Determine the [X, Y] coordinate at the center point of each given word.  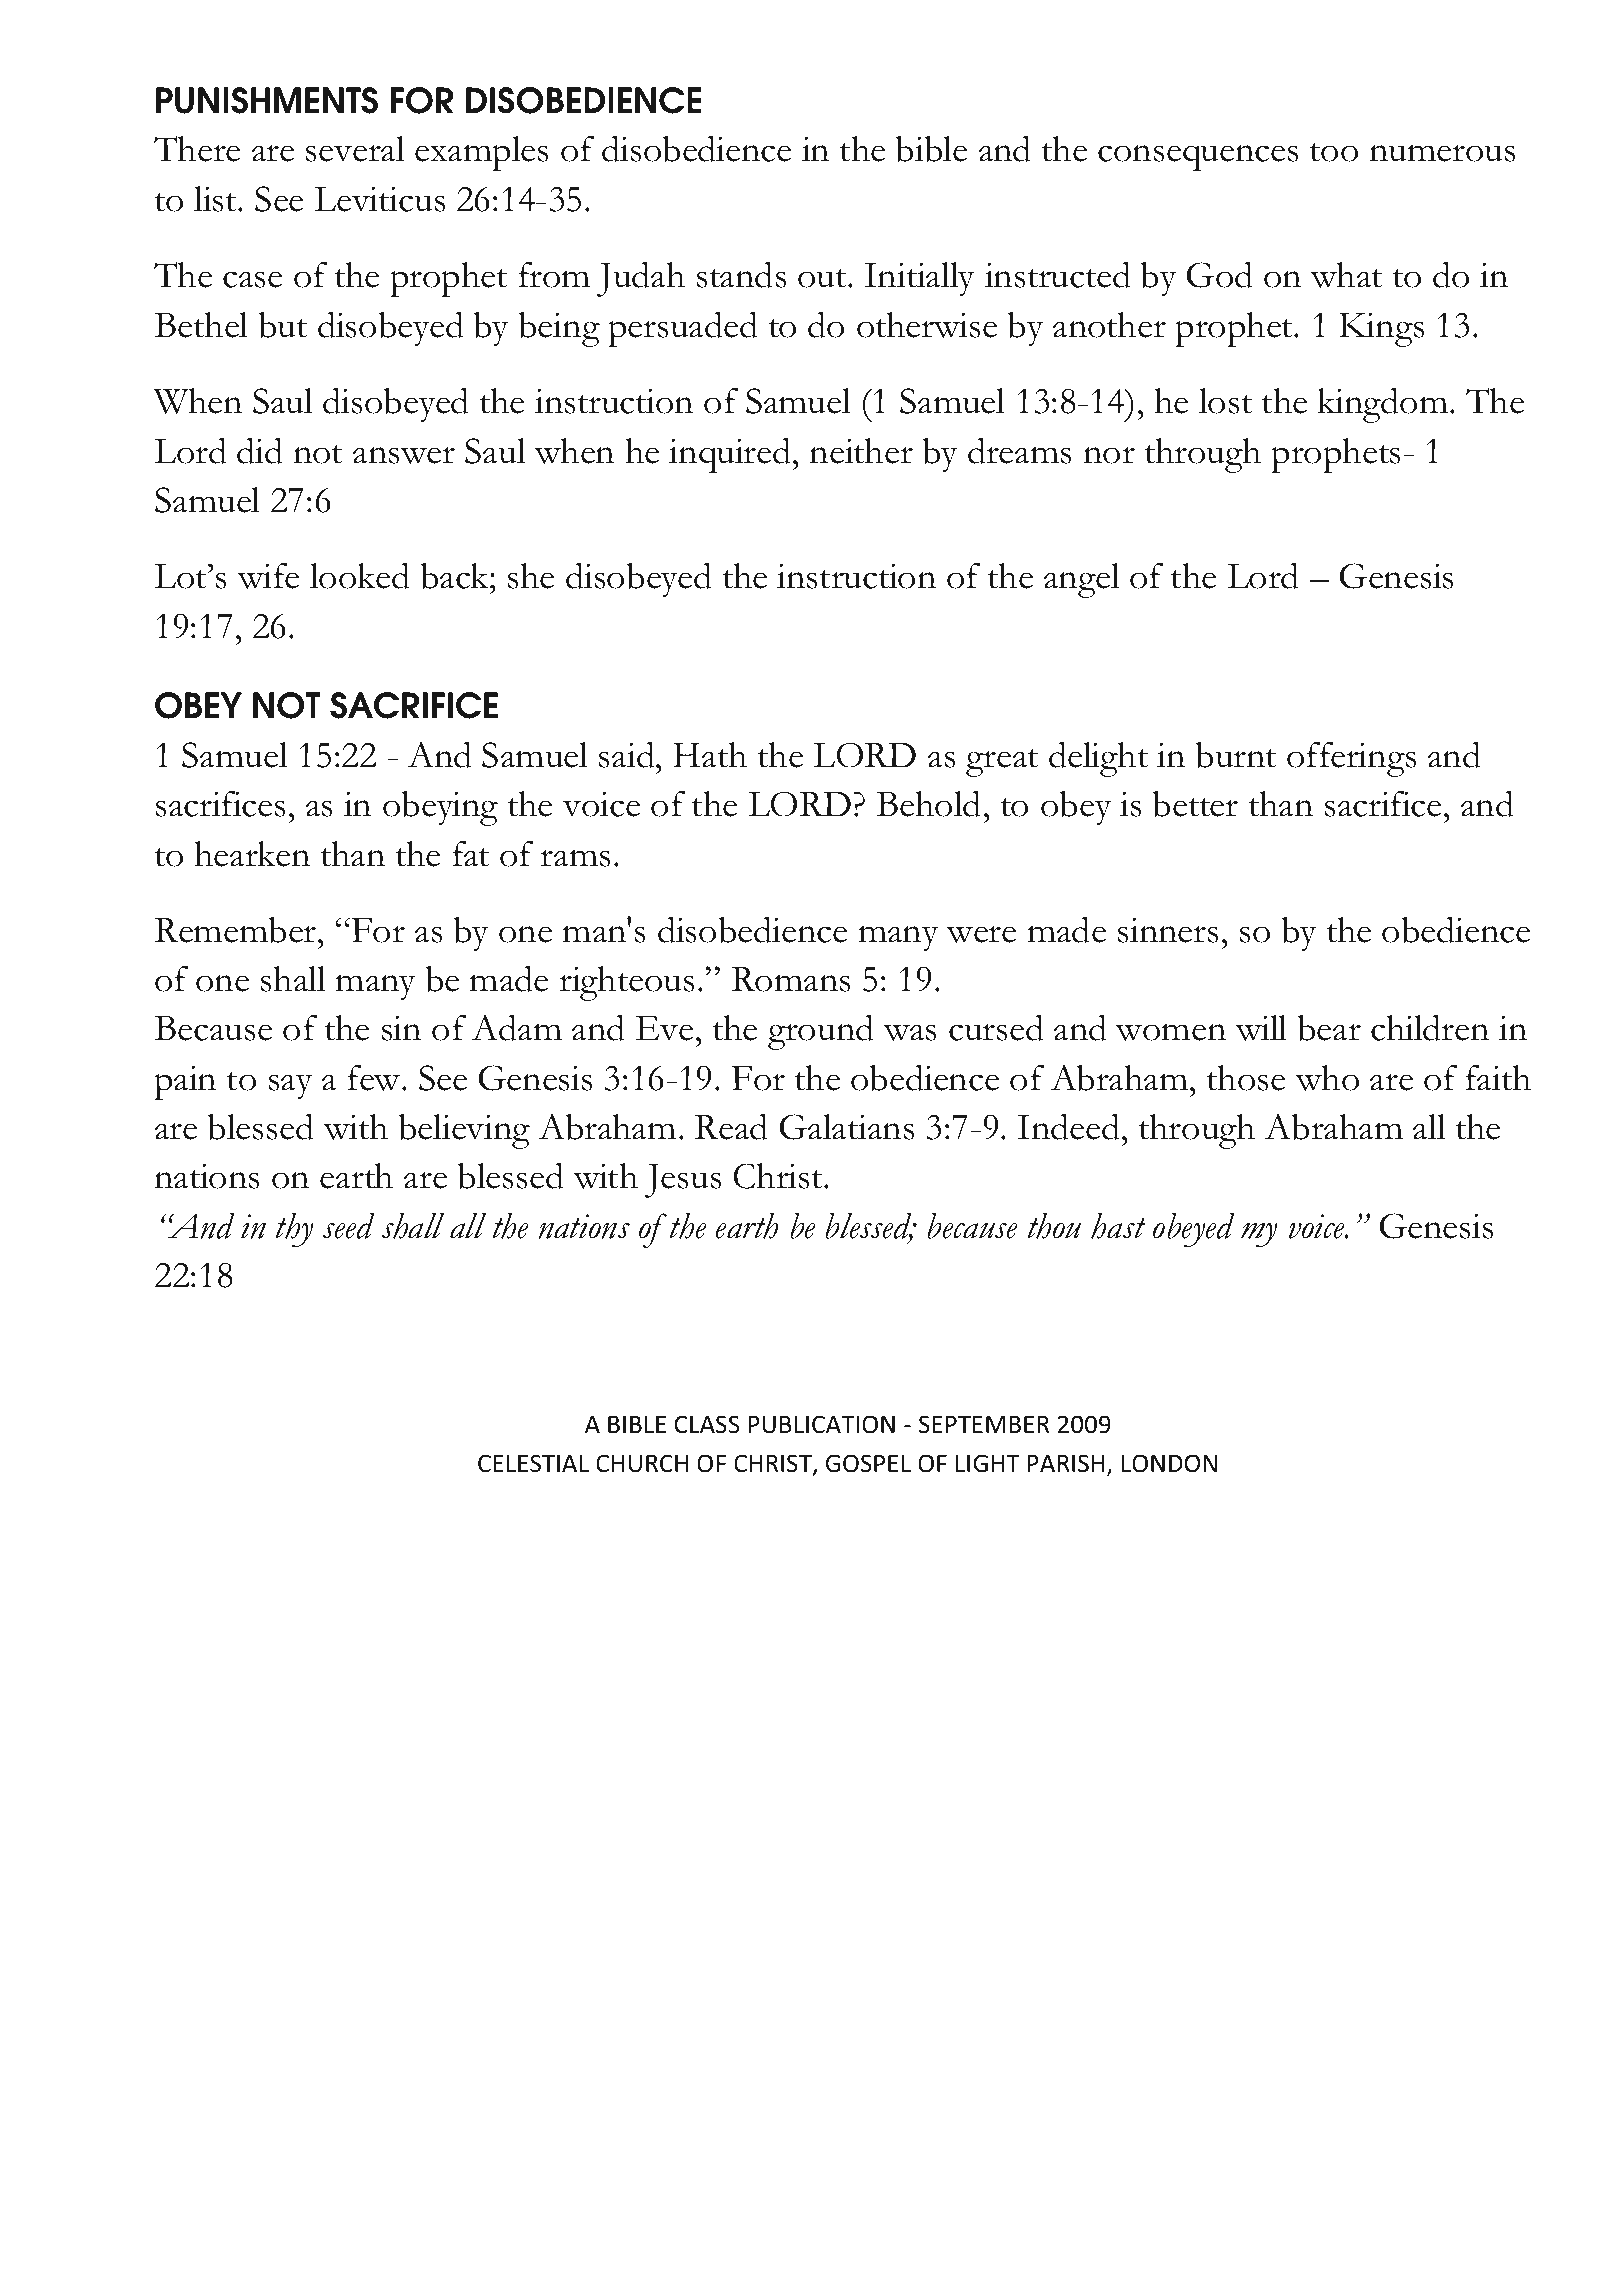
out [823, 278]
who [1327, 1078]
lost [1225, 401]
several [355, 149]
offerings [1352, 759]
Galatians [847, 1127]
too [1334, 152]
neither [861, 451]
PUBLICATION [821, 1424]
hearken [252, 854]
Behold [928, 804]
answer [404, 455]
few [375, 1078]
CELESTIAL [533, 1463]
